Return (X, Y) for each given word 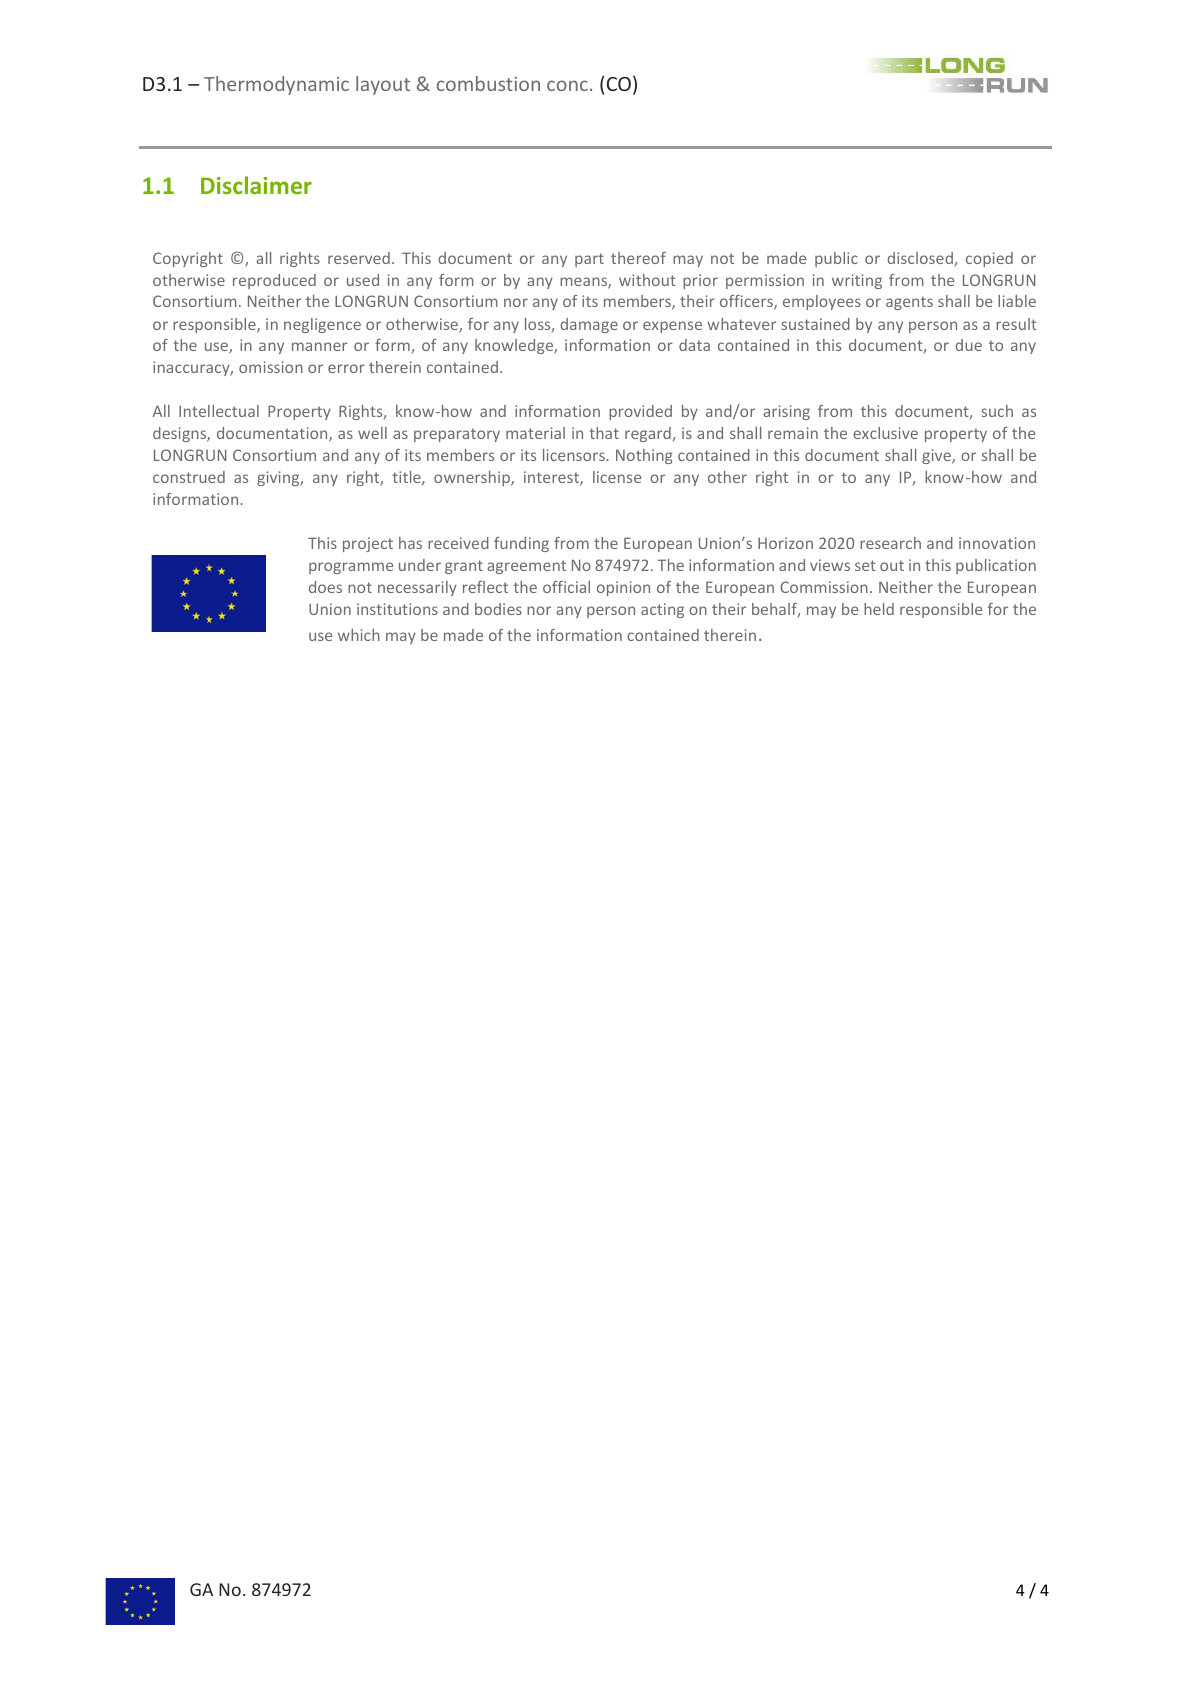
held (879, 609)
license (617, 477)
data (694, 345)
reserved (359, 258)
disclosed (920, 258)
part (589, 260)
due (968, 345)
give (937, 456)
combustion (488, 83)
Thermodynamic (276, 85)
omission (271, 367)
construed (189, 477)
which (359, 635)
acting (662, 610)
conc (567, 85)
